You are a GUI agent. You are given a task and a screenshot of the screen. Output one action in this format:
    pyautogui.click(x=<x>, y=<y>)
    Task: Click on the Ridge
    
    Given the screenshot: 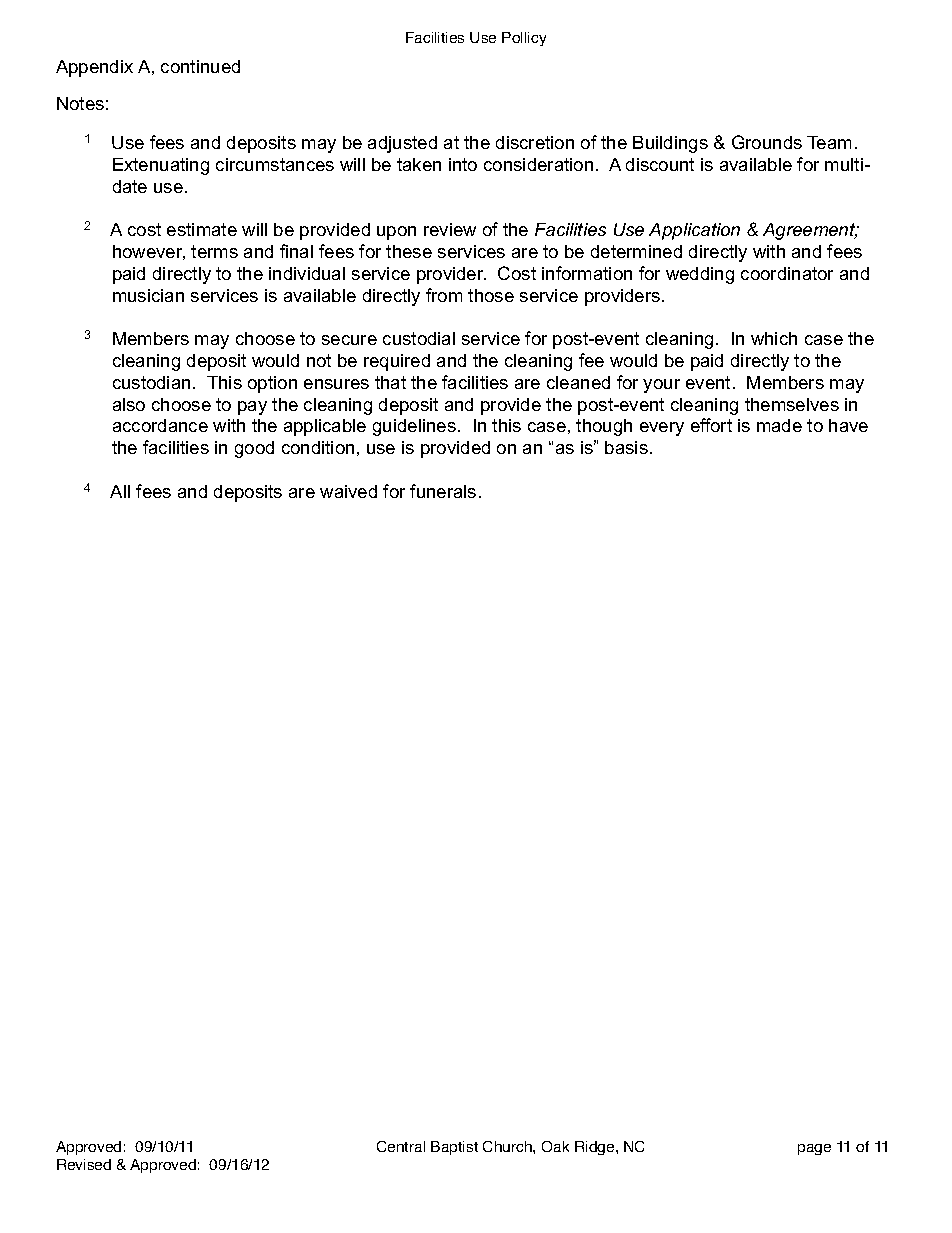 What is the action you would take?
    pyautogui.click(x=596, y=1148)
